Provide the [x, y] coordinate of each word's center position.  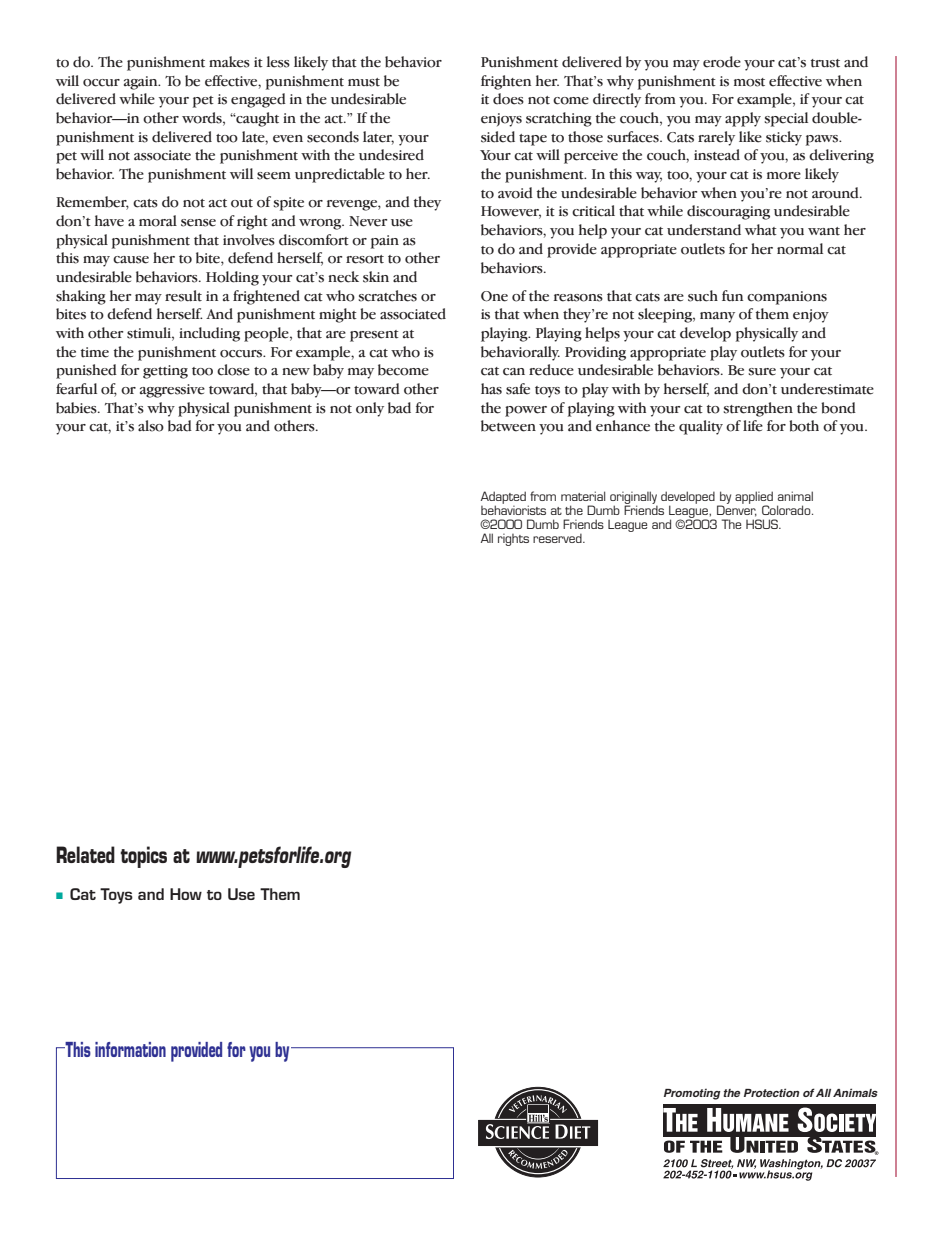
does [508, 99]
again [142, 83]
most [749, 82]
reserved [558, 538]
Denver [737, 511]
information [130, 1049]
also [151, 426]
